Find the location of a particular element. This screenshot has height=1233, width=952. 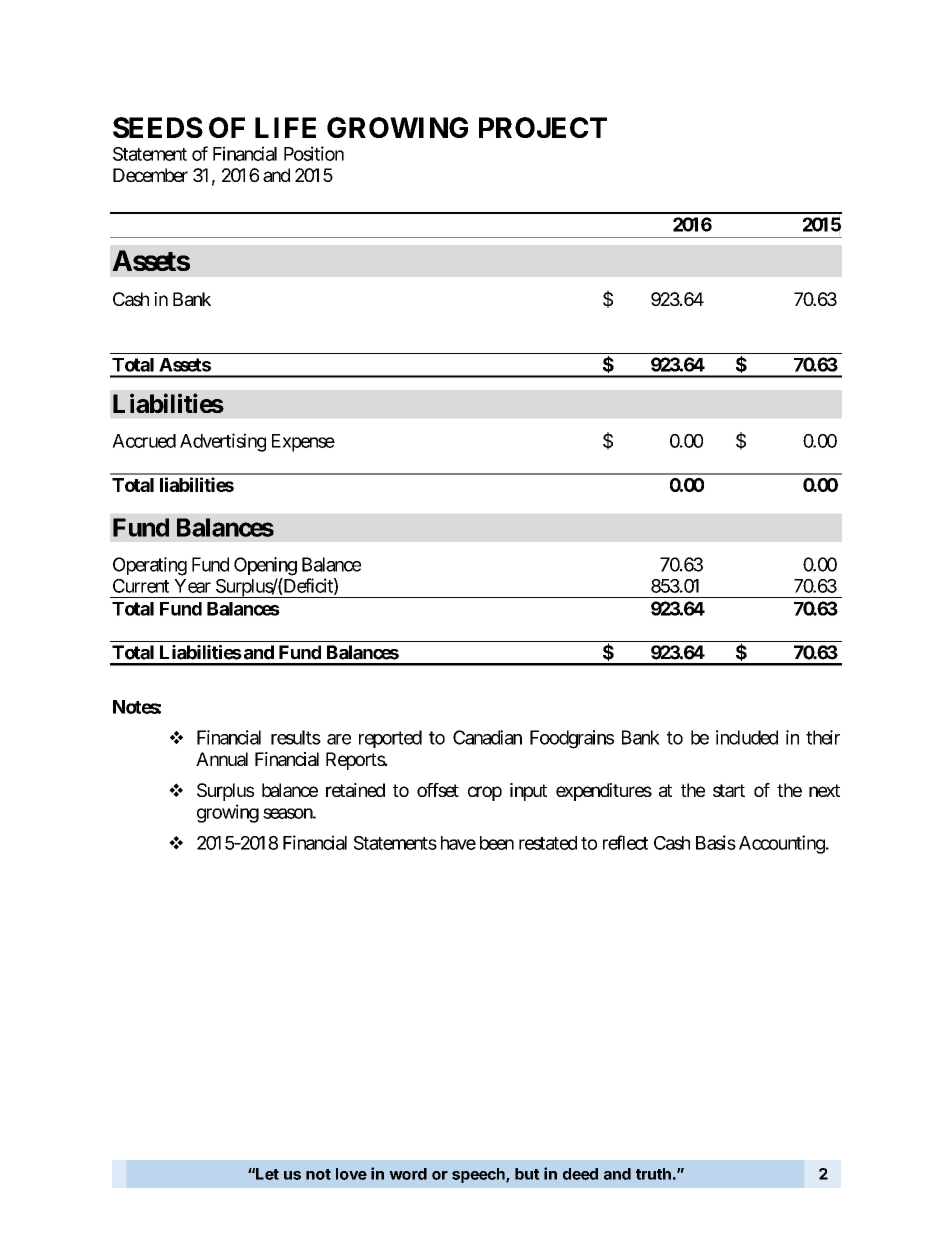

Opening is located at coordinates (265, 566).
